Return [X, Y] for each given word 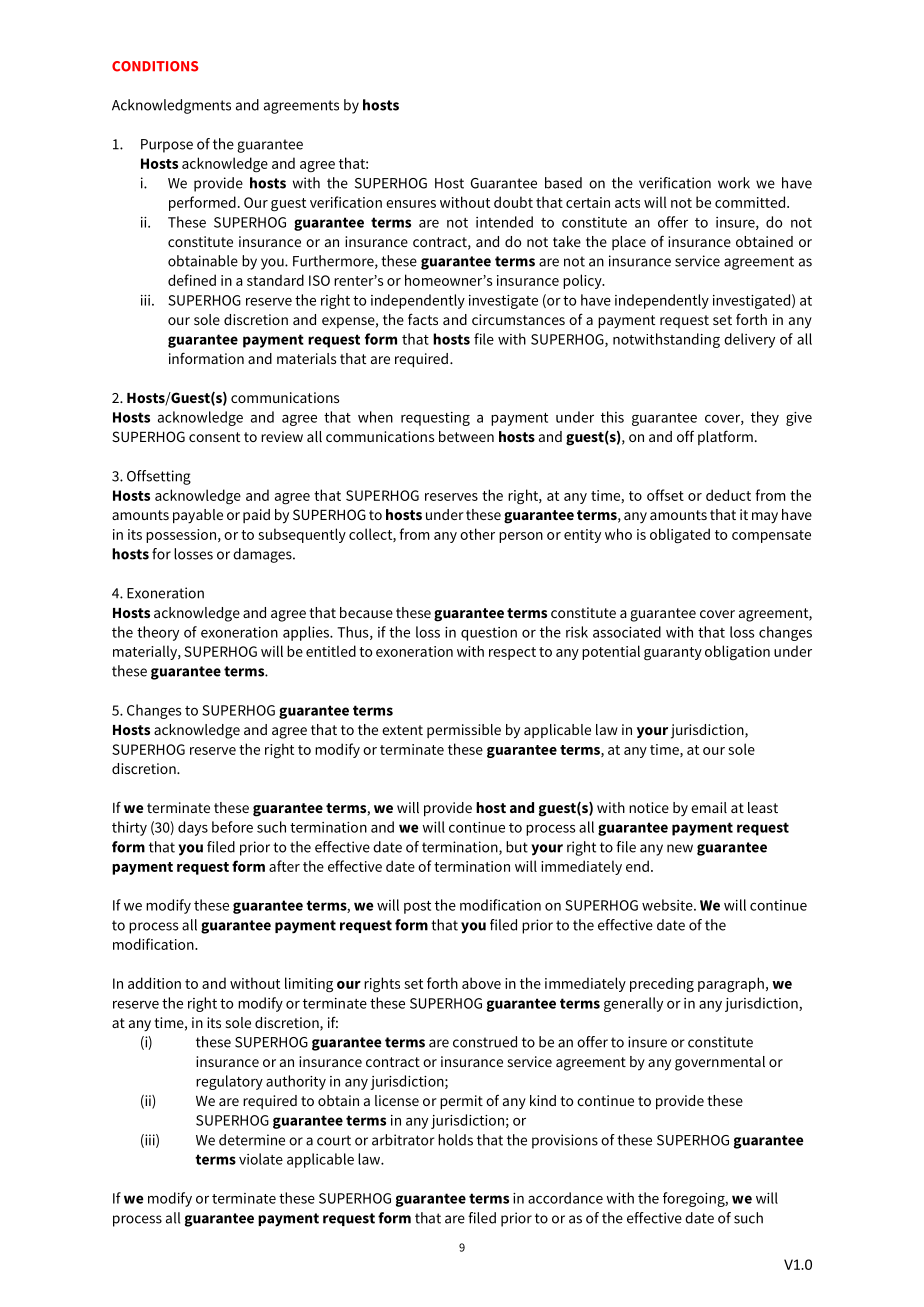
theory [158, 633]
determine [252, 1140]
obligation [737, 652]
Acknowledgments [171, 106]
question [489, 634]
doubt [513, 202]
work [734, 183]
